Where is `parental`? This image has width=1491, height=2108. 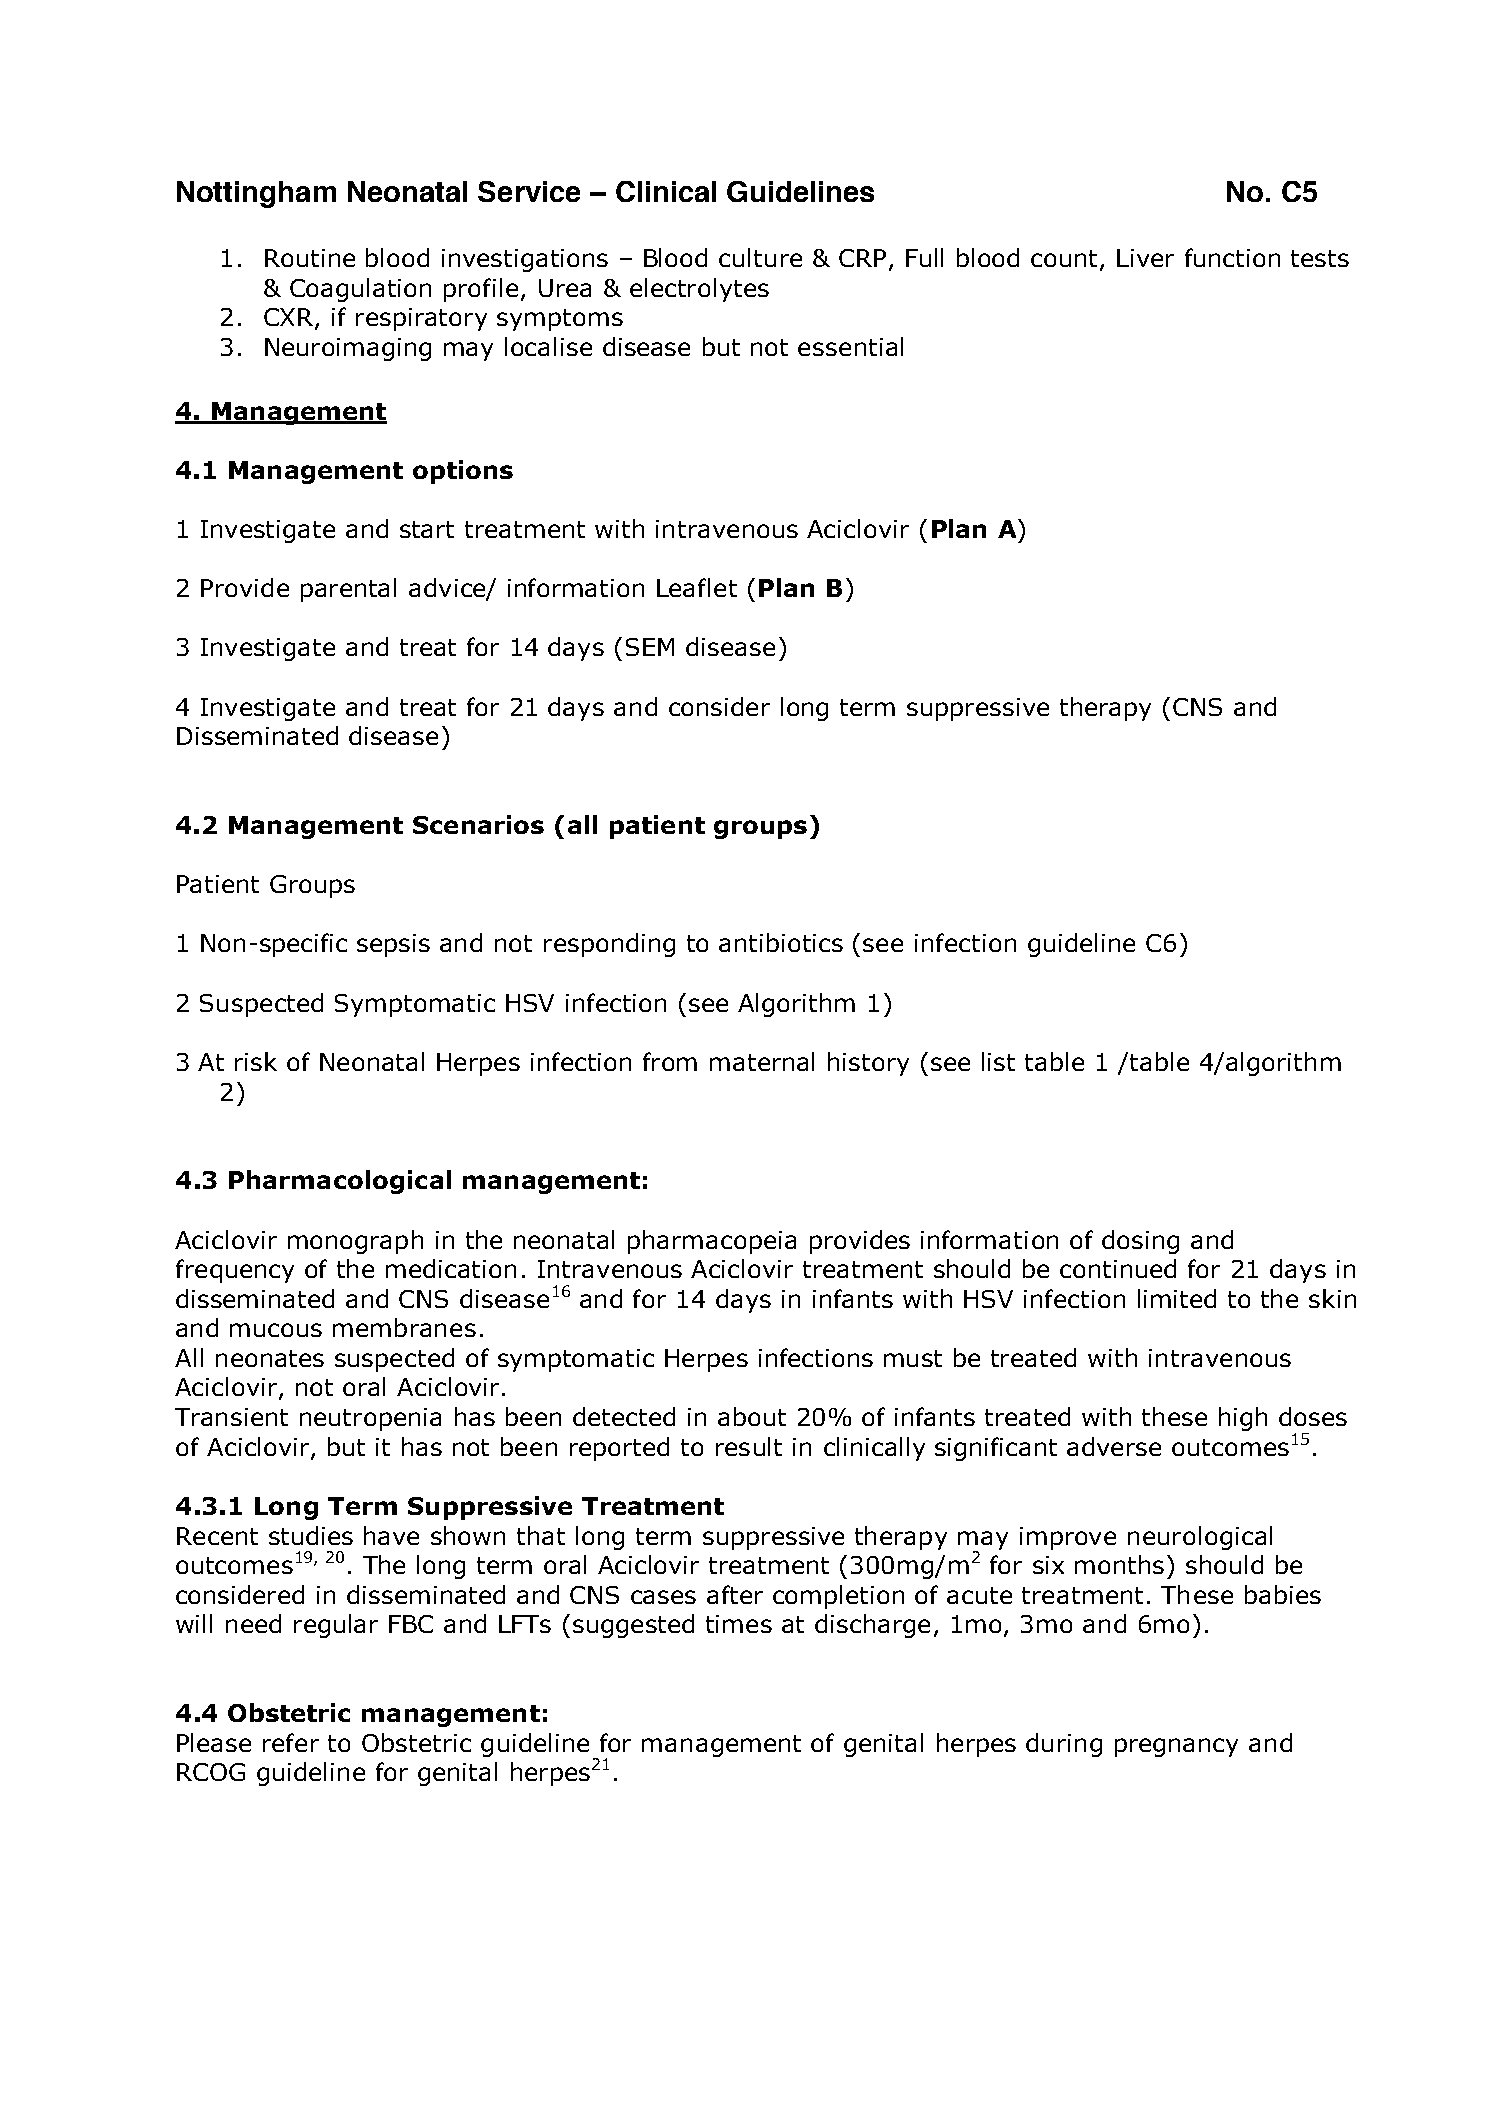
parental is located at coordinates (348, 590).
